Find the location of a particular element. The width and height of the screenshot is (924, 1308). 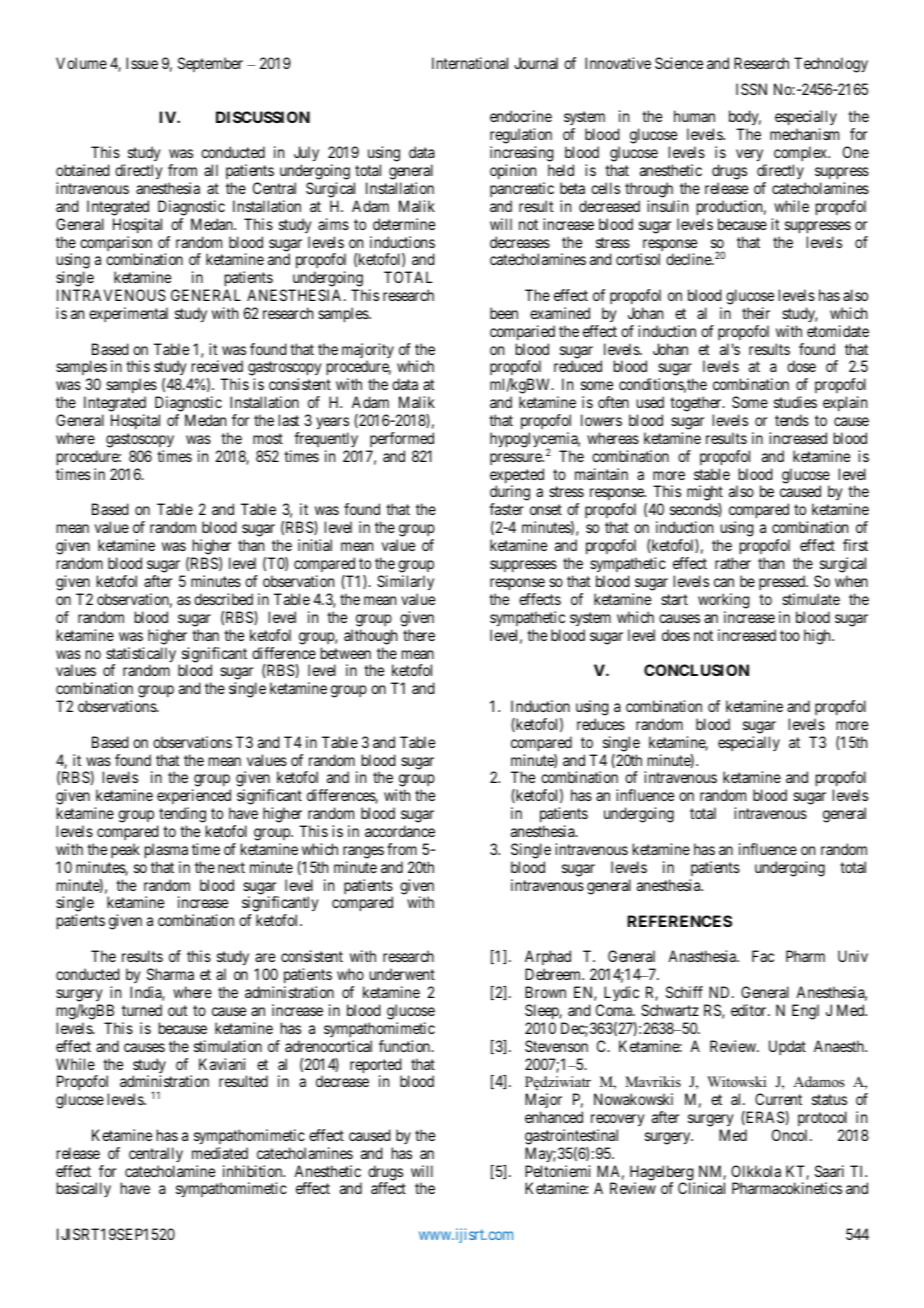

affect is located at coordinates (388, 1188).
